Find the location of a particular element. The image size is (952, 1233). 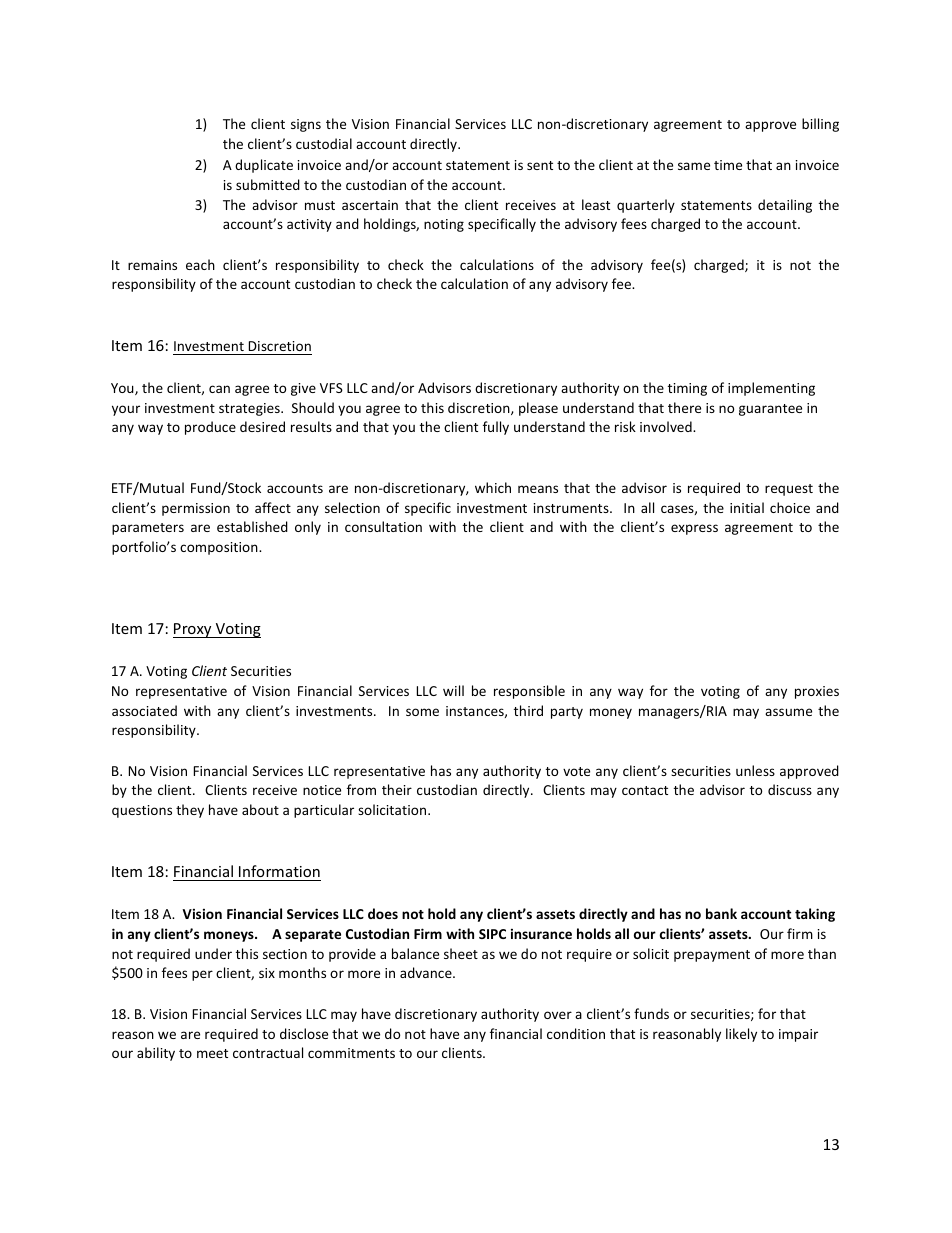

time is located at coordinates (728, 165).
